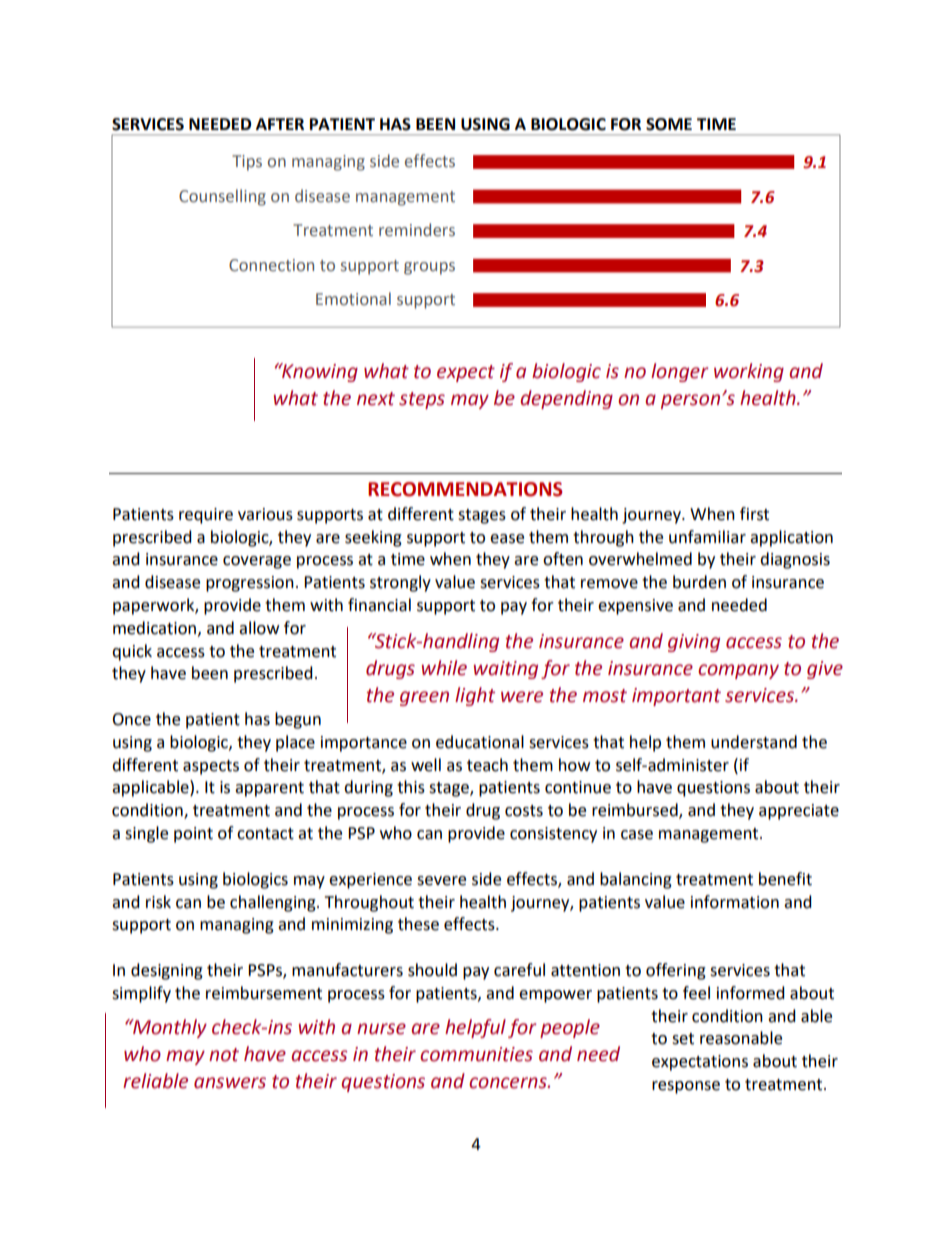 The image size is (952, 1233). I want to click on first, so click(754, 514).
